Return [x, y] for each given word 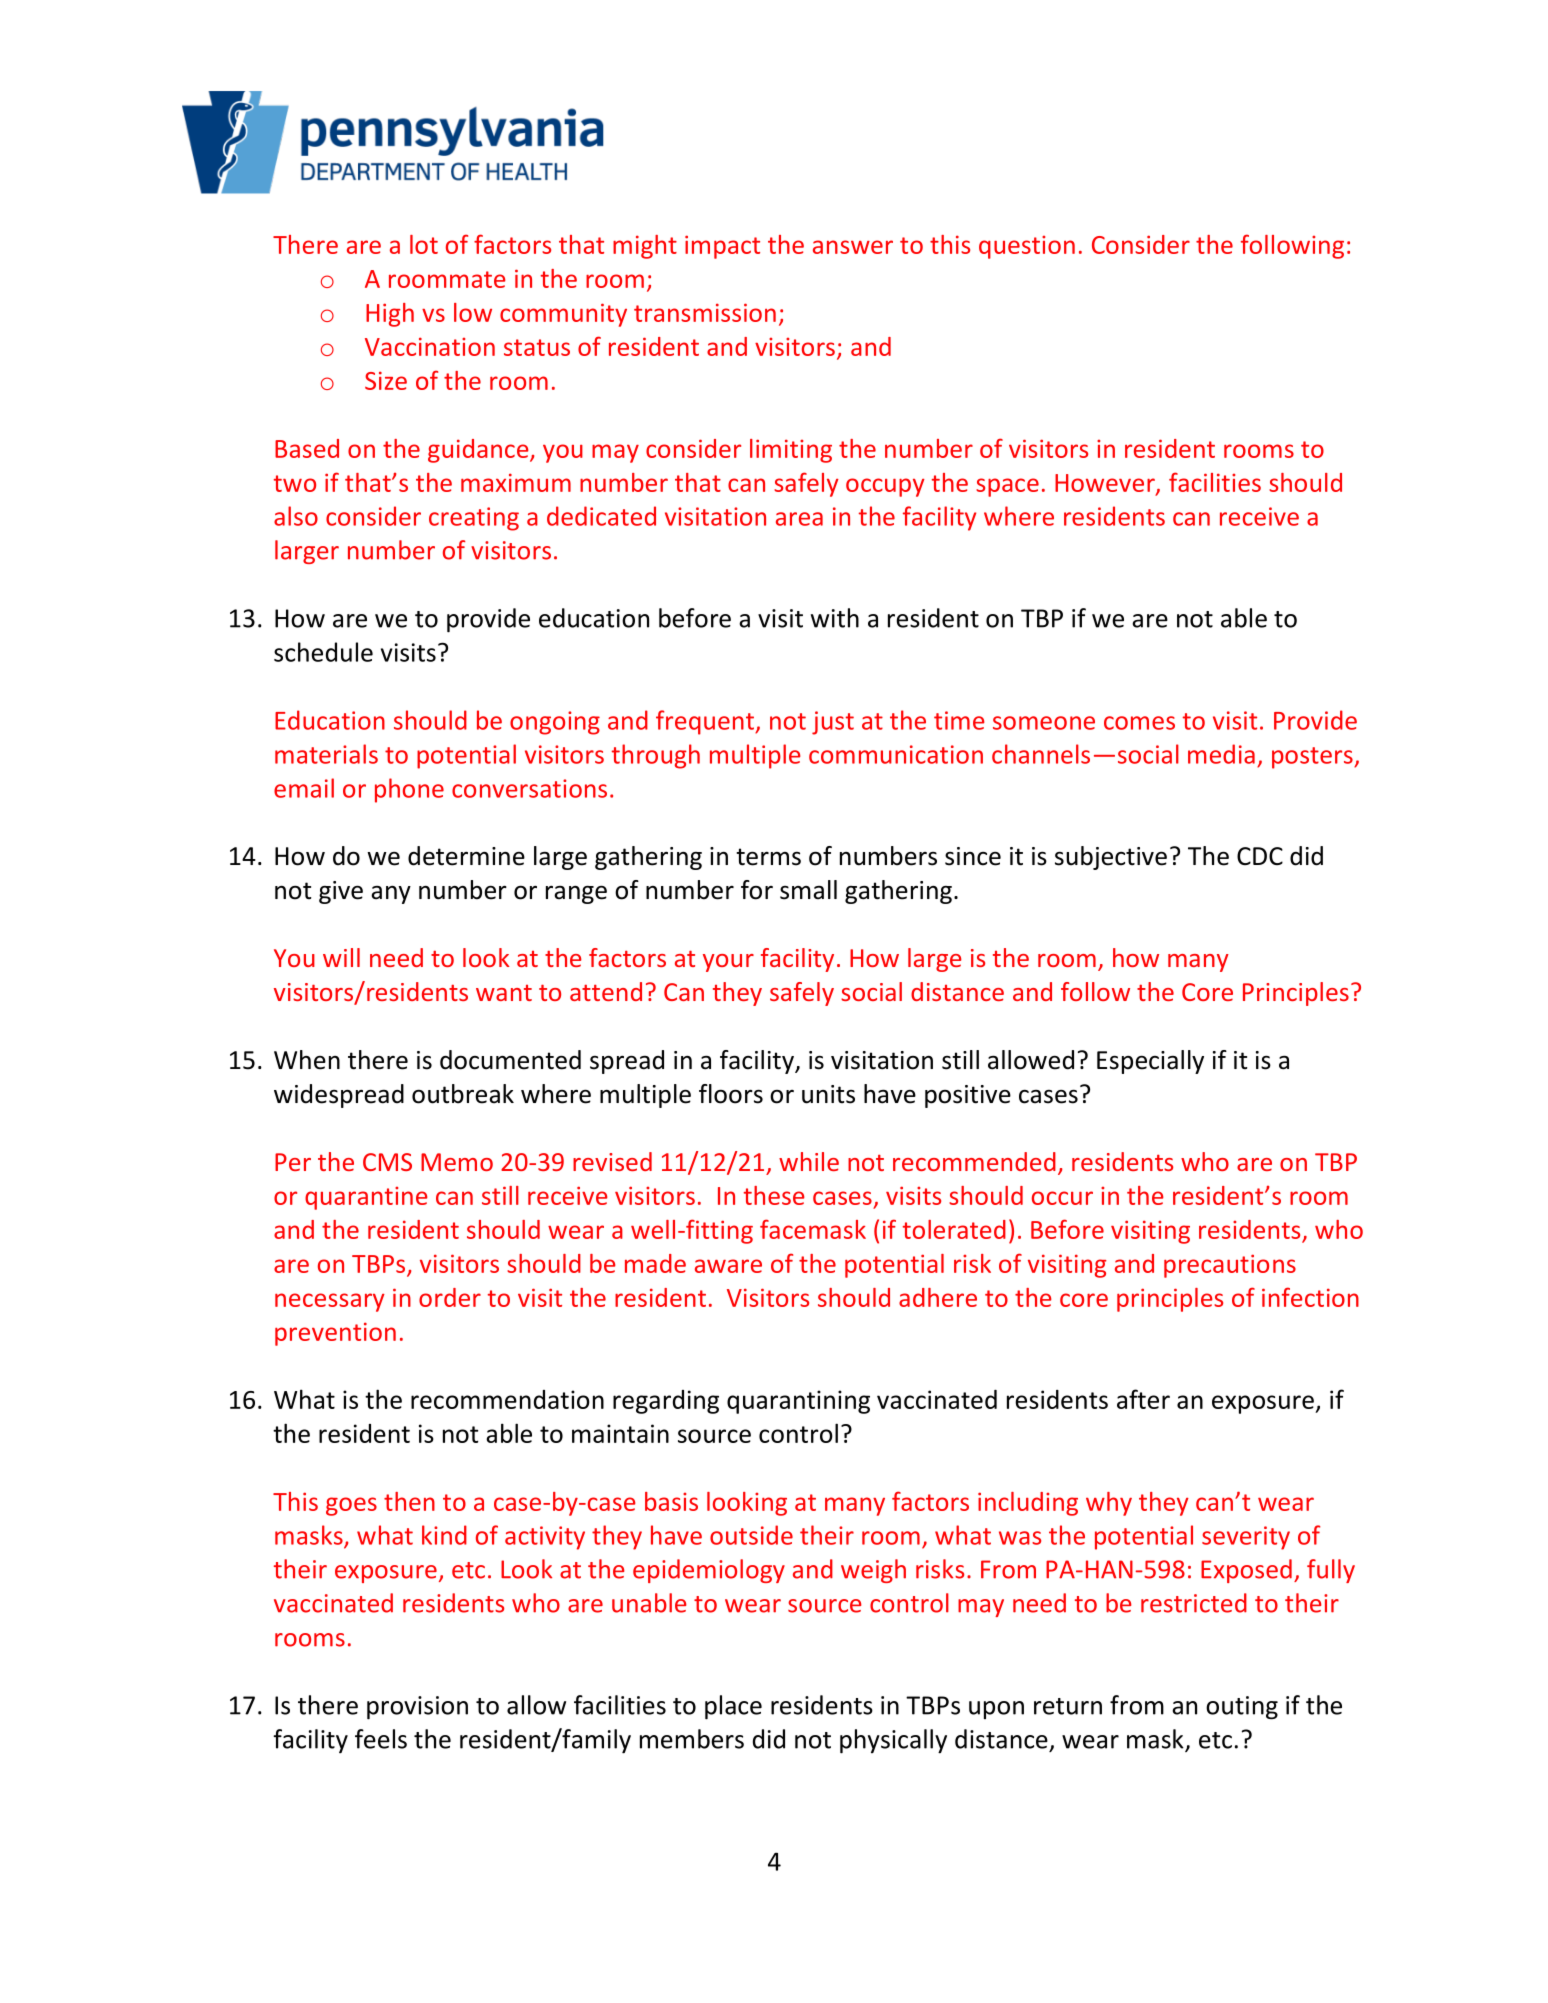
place [733, 1707]
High [390, 315]
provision [417, 1708]
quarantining [798, 1402]
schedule [323, 652]
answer [853, 247]
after [1143, 1399]
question [1027, 247]
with [835, 618]
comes [1139, 723]
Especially [1150, 1062]
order [450, 1297]
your [728, 963]
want [504, 993]
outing [1242, 1708]
